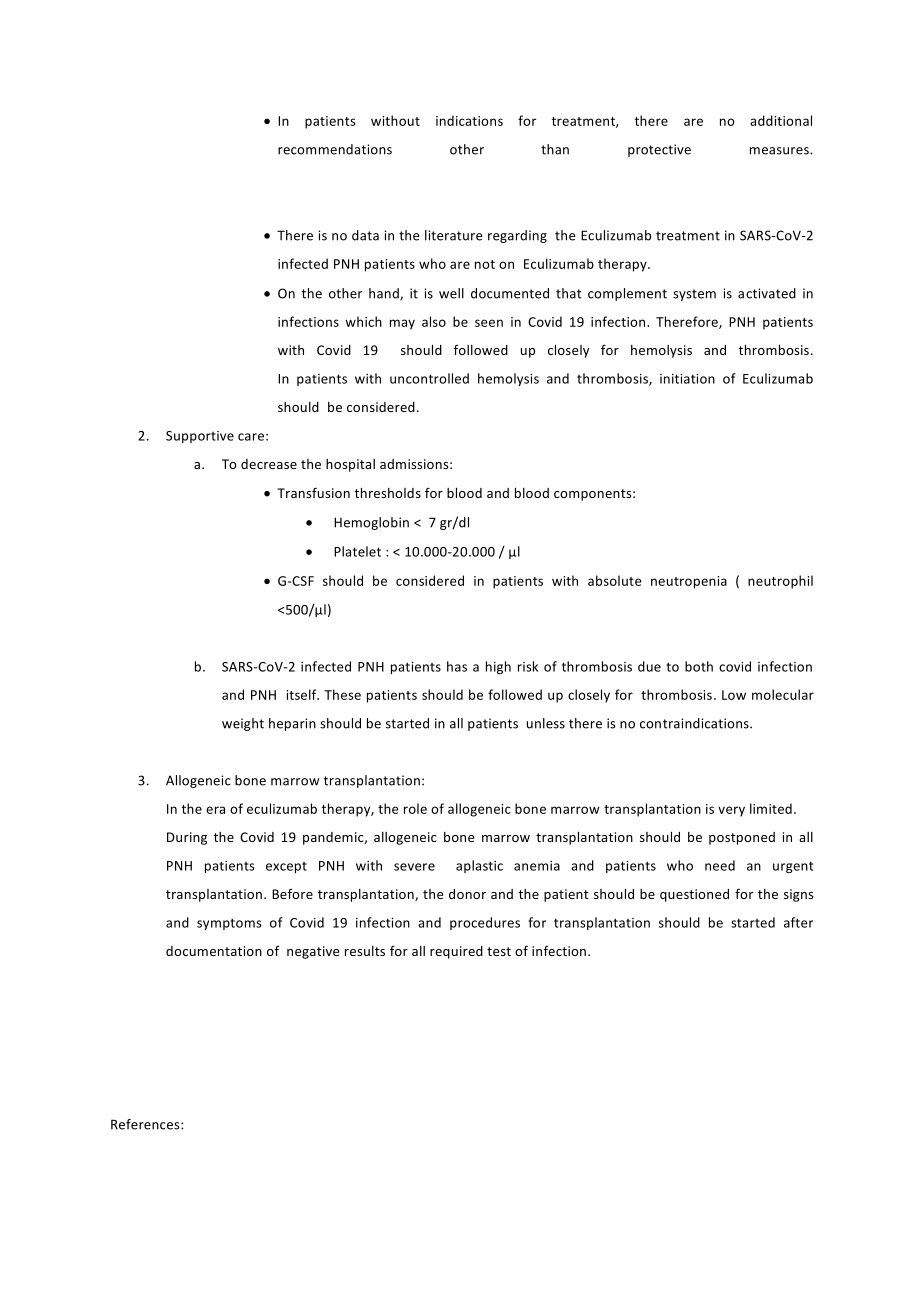 This document has width=924, height=1308. Describe the element at coordinates (555, 149) in the document. I see `than` at that location.
